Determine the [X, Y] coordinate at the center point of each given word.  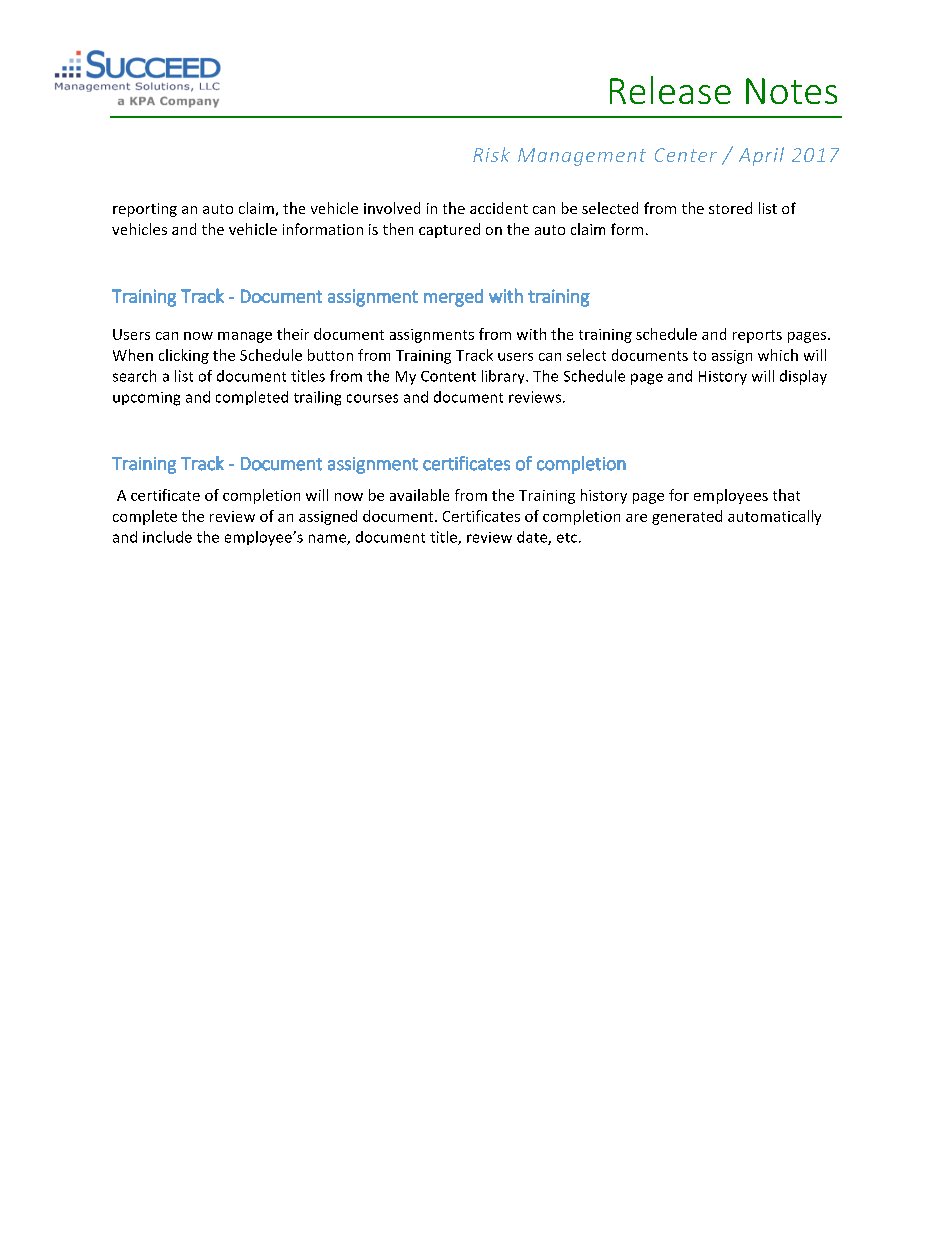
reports [757, 336]
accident [499, 208]
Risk [491, 154]
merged [453, 298]
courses [372, 398]
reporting [145, 210]
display [803, 377]
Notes [791, 91]
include [167, 537]
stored [730, 208]
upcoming [146, 399]
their [293, 334]
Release [670, 90]
